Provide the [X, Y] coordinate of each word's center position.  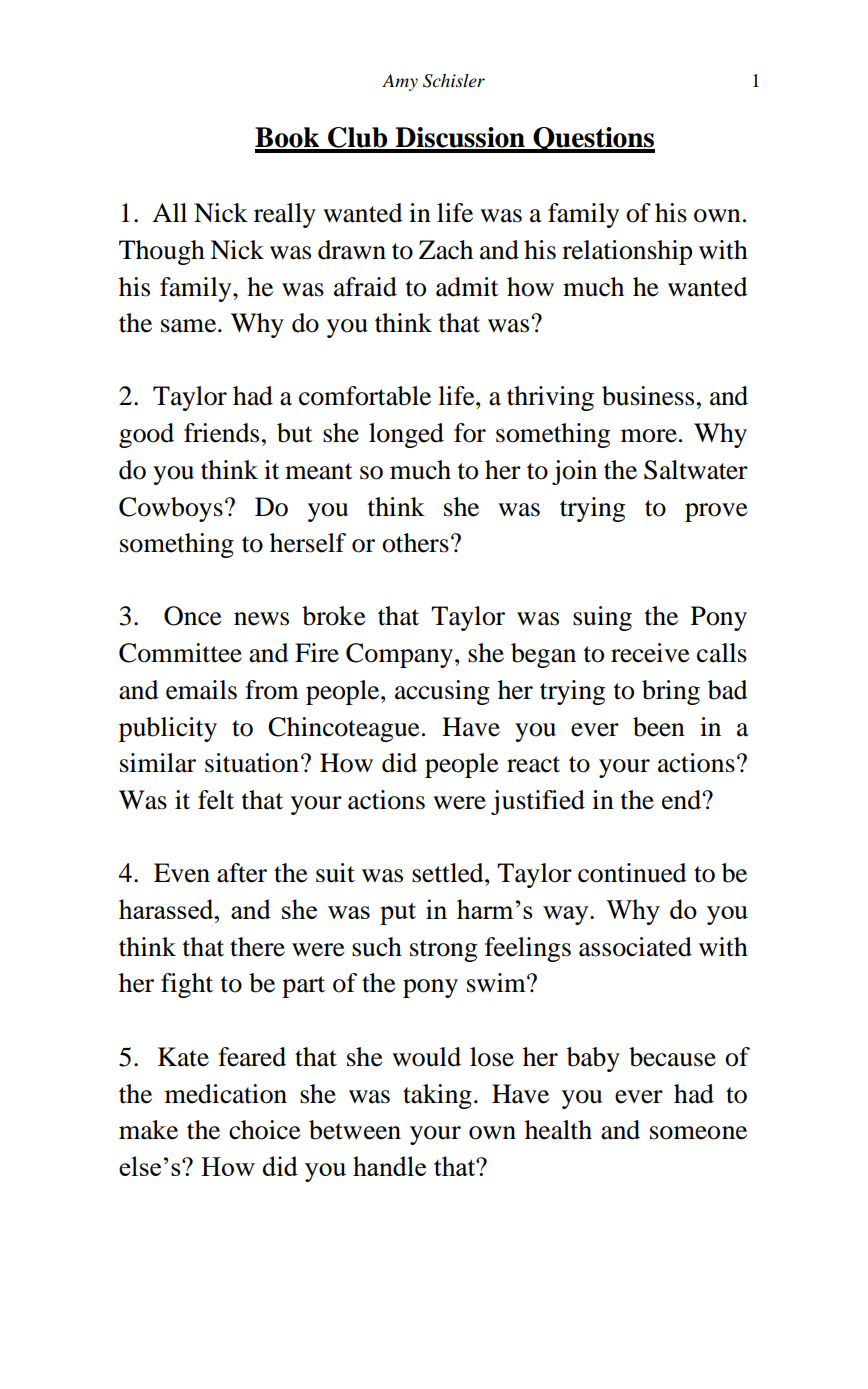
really [285, 215]
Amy [400, 82]
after [242, 873]
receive [650, 653]
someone [698, 1133]
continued [632, 873]
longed [406, 435]
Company [401, 655]
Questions [593, 140]
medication [226, 1094]
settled [449, 873]
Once [193, 616]
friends [221, 433]
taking [437, 1096]
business [648, 396]
